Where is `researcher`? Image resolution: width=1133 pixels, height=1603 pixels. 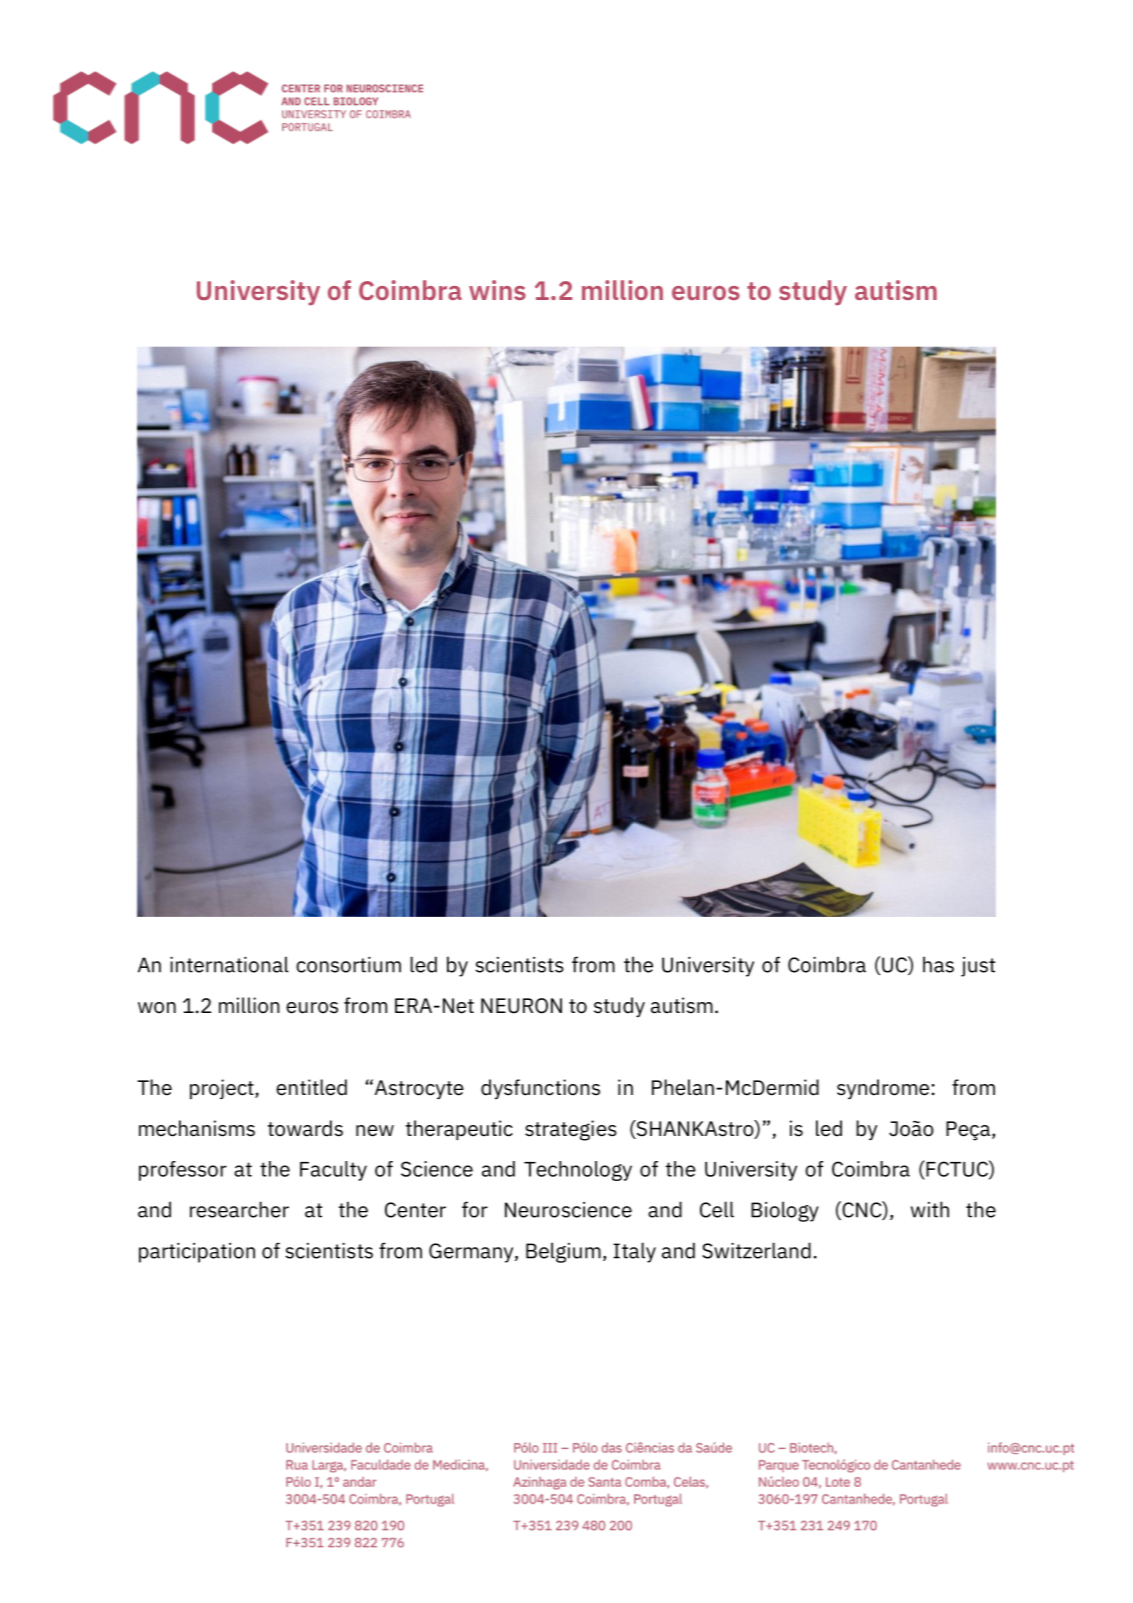 researcher is located at coordinates (239, 1209).
